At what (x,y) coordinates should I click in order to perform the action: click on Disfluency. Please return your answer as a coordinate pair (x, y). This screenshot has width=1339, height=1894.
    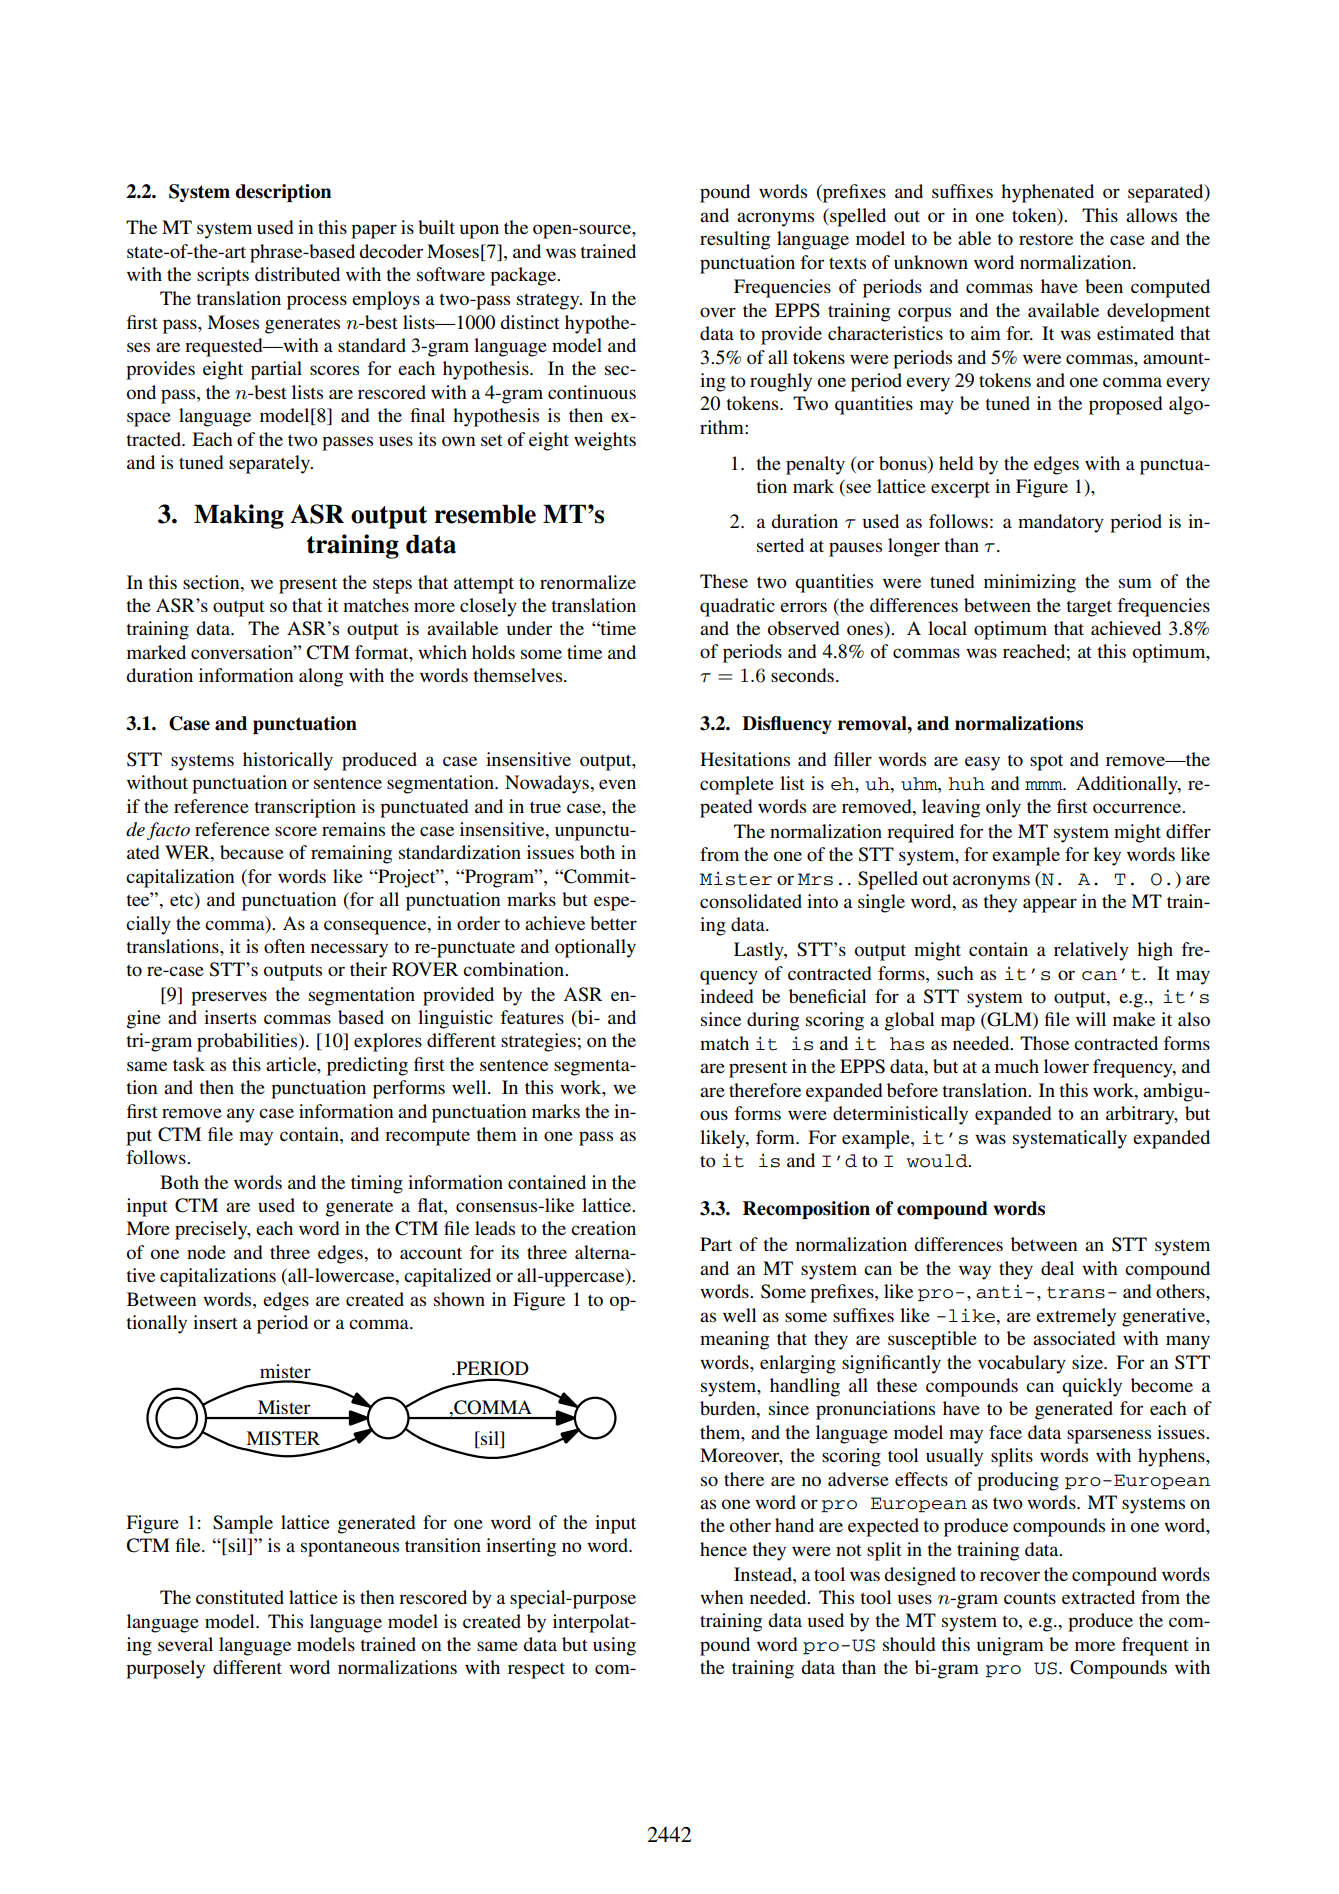
    Looking at the image, I should click on (787, 725).
